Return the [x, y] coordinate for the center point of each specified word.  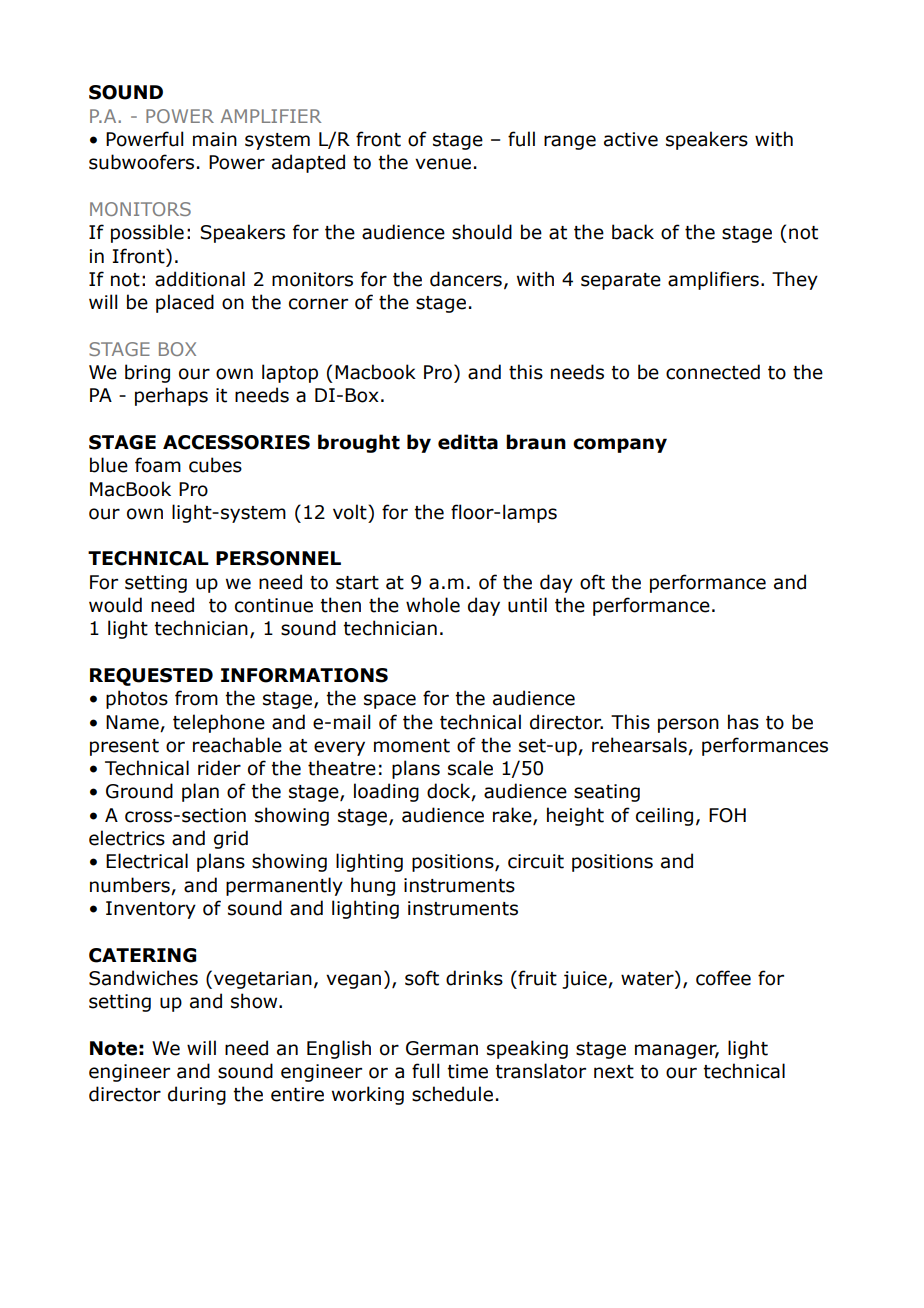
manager [677, 1051]
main [215, 139]
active [631, 139]
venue [443, 164]
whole [433, 605]
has [743, 722]
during [197, 1095]
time [467, 1071]
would [115, 605]
